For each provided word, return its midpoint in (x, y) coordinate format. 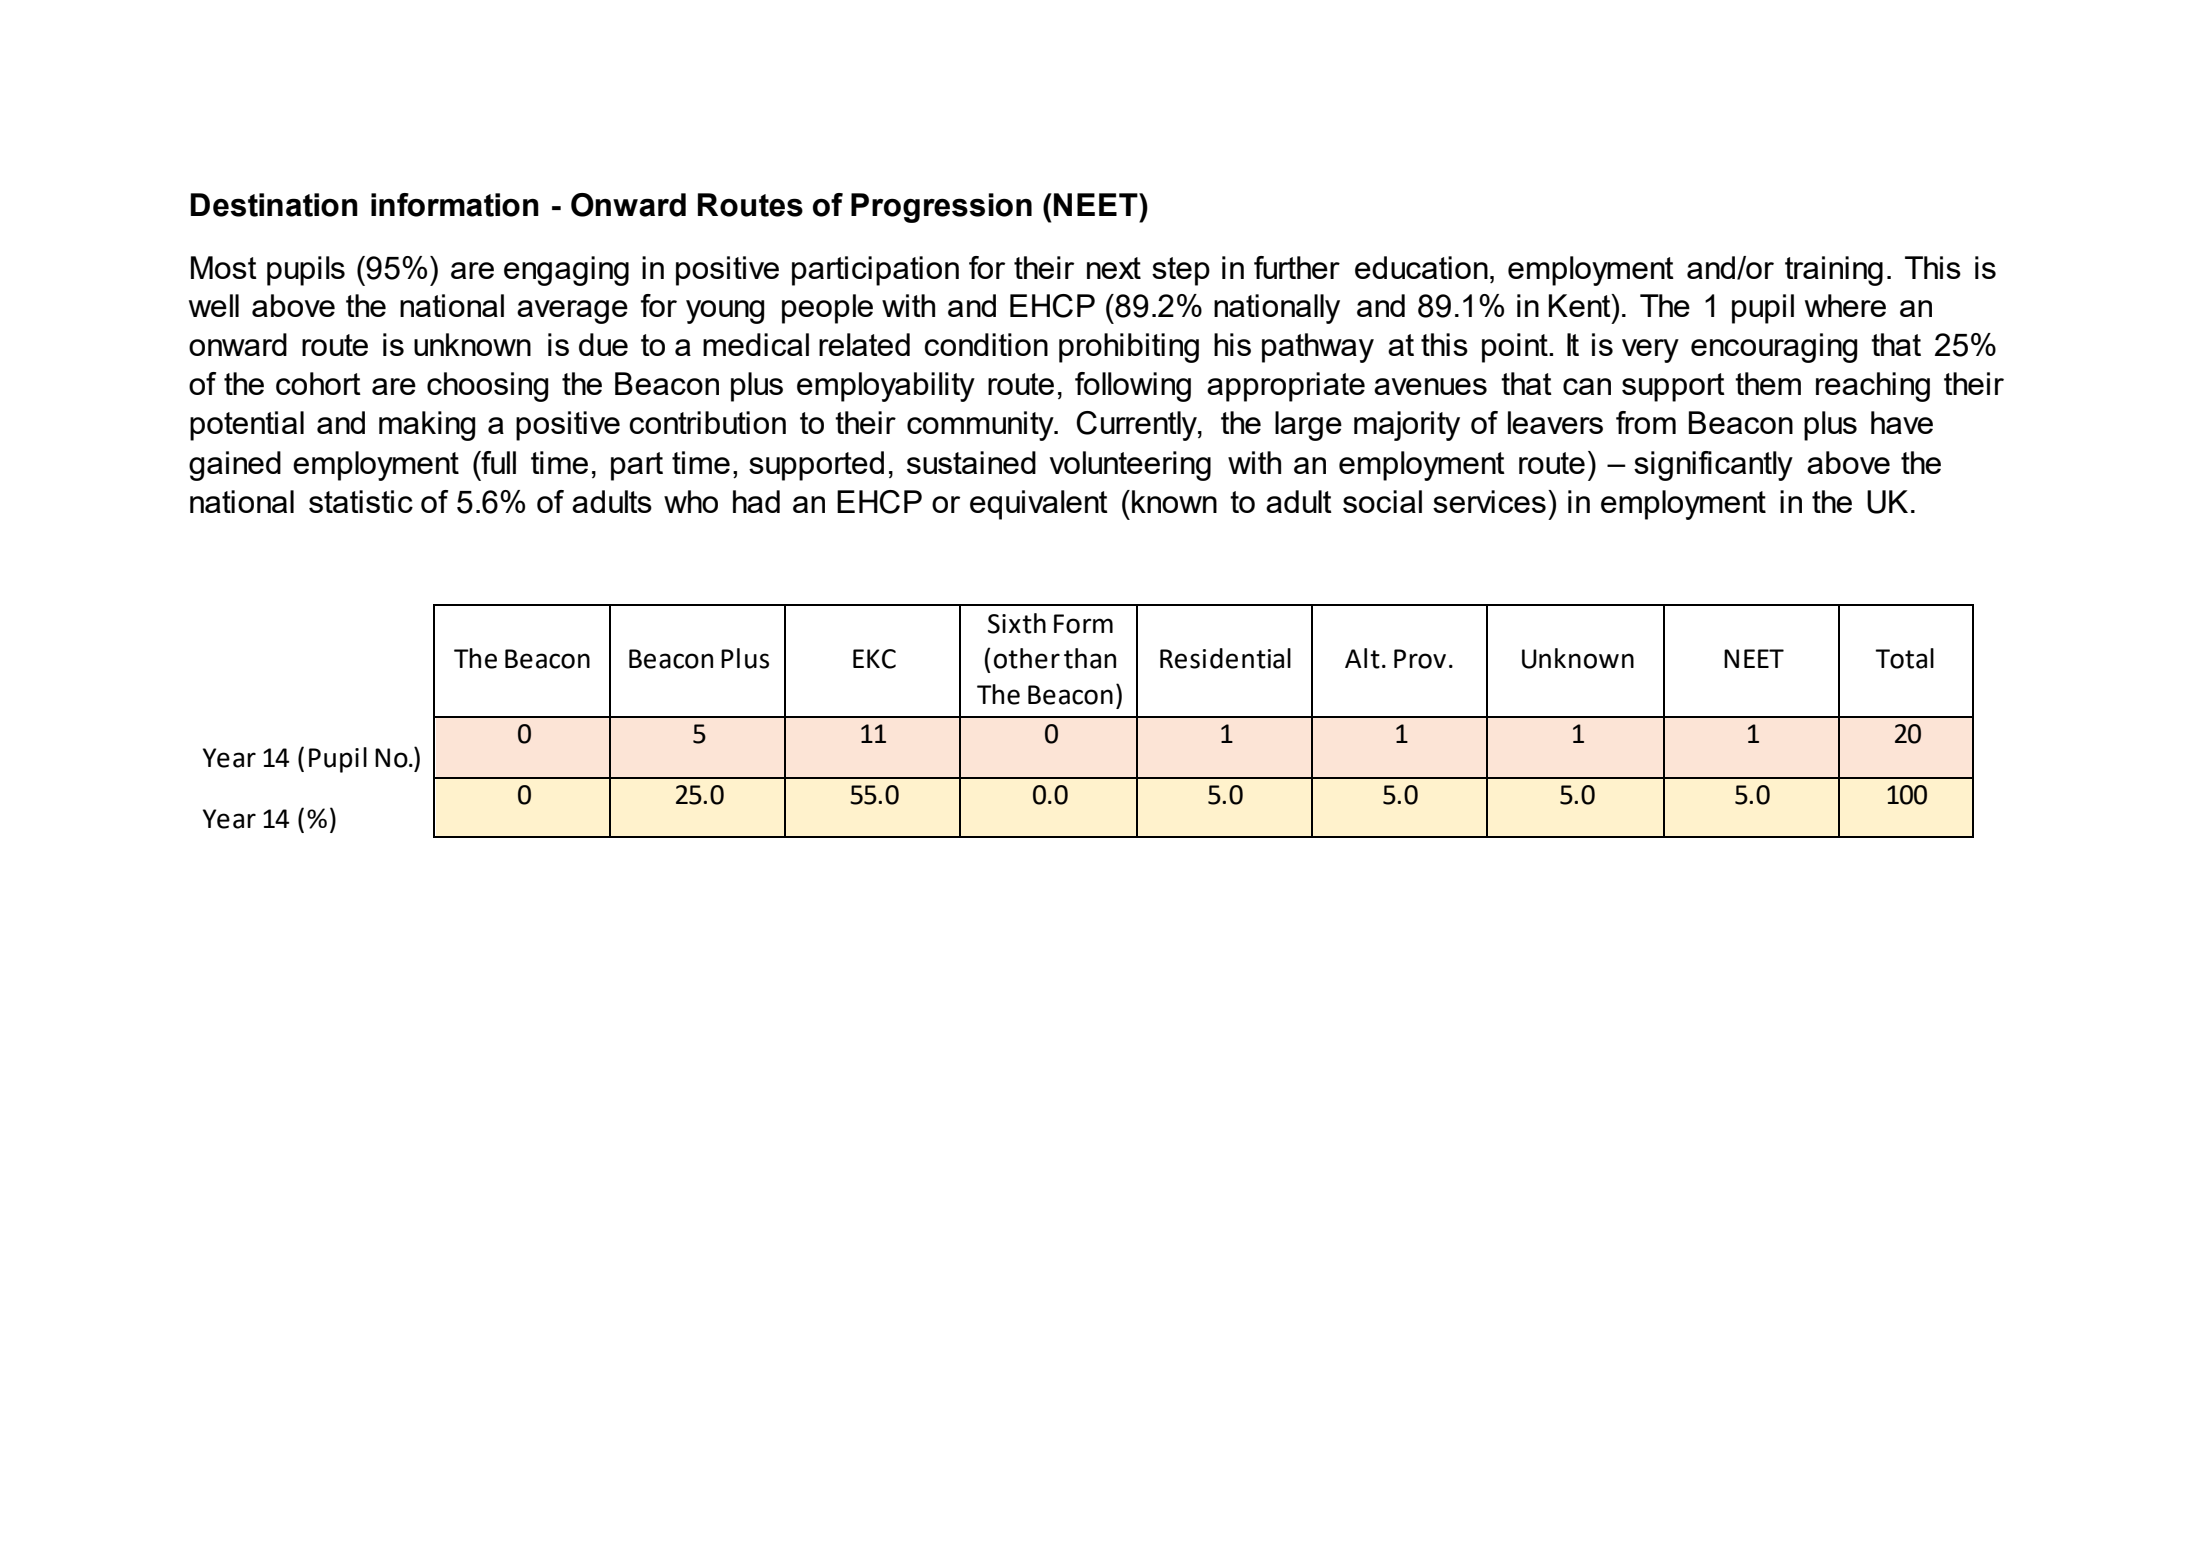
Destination (274, 205)
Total (1904, 658)
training (1834, 271)
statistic (361, 501)
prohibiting (1129, 348)
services (1489, 501)
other (1027, 658)
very (1650, 351)
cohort (318, 383)
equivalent (1039, 505)
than (1090, 658)
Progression (941, 208)
